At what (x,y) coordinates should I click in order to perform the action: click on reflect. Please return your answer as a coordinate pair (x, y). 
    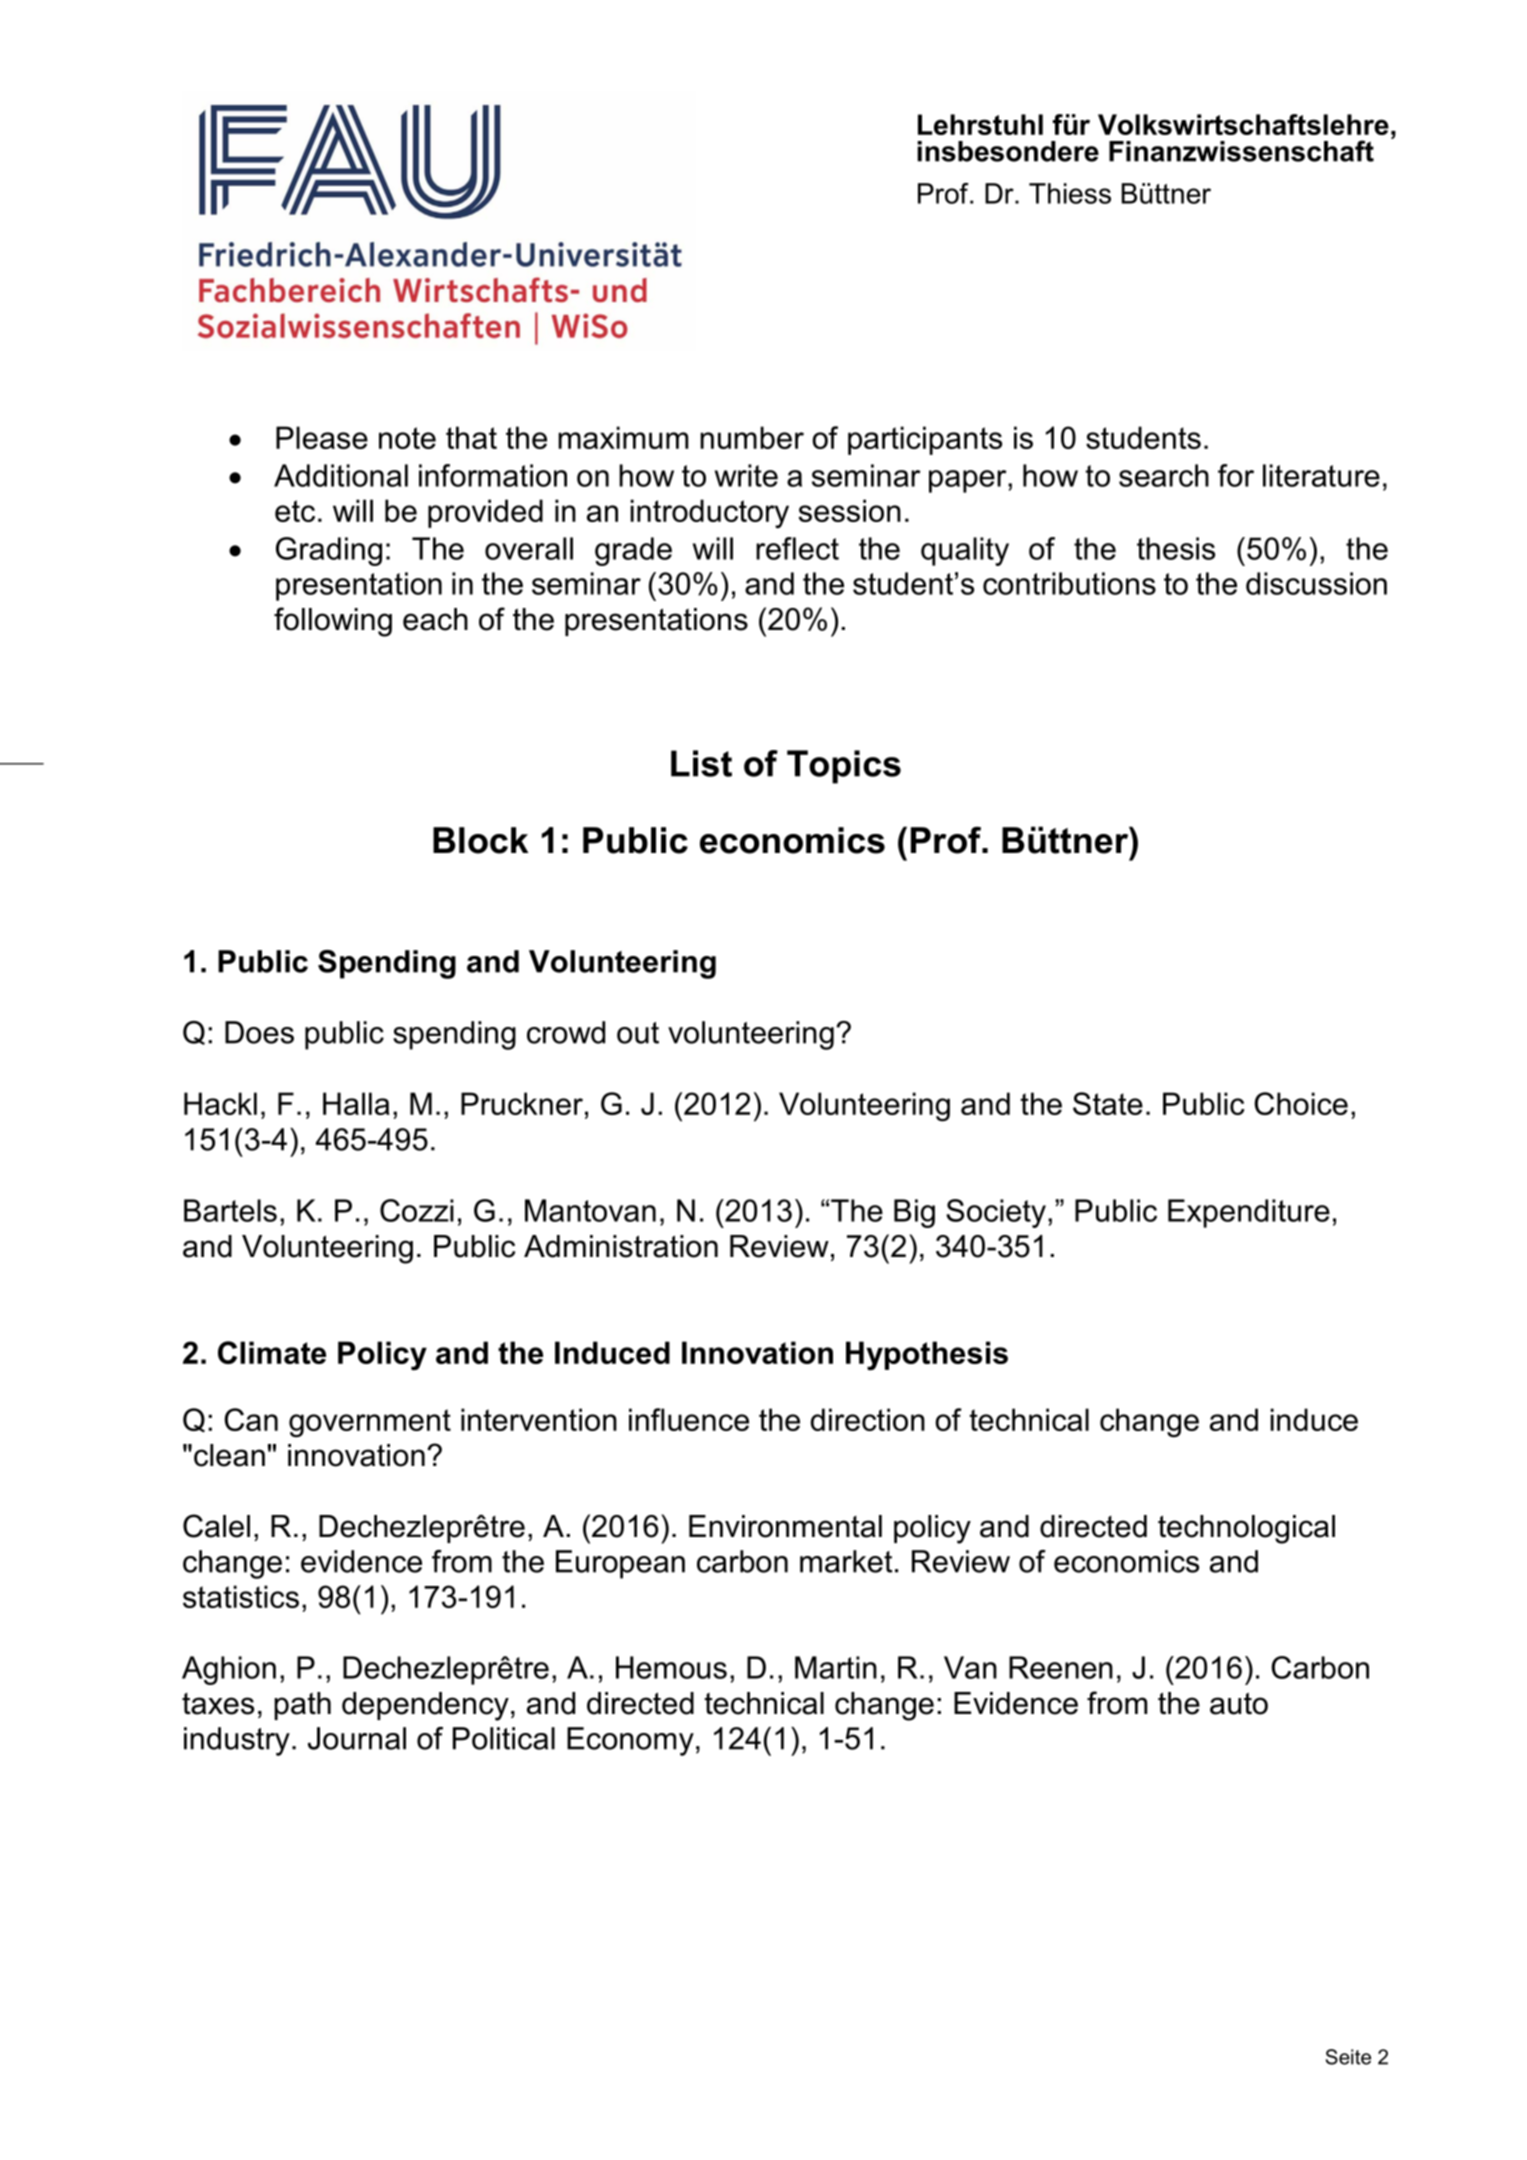
    Looking at the image, I should click on (797, 548).
